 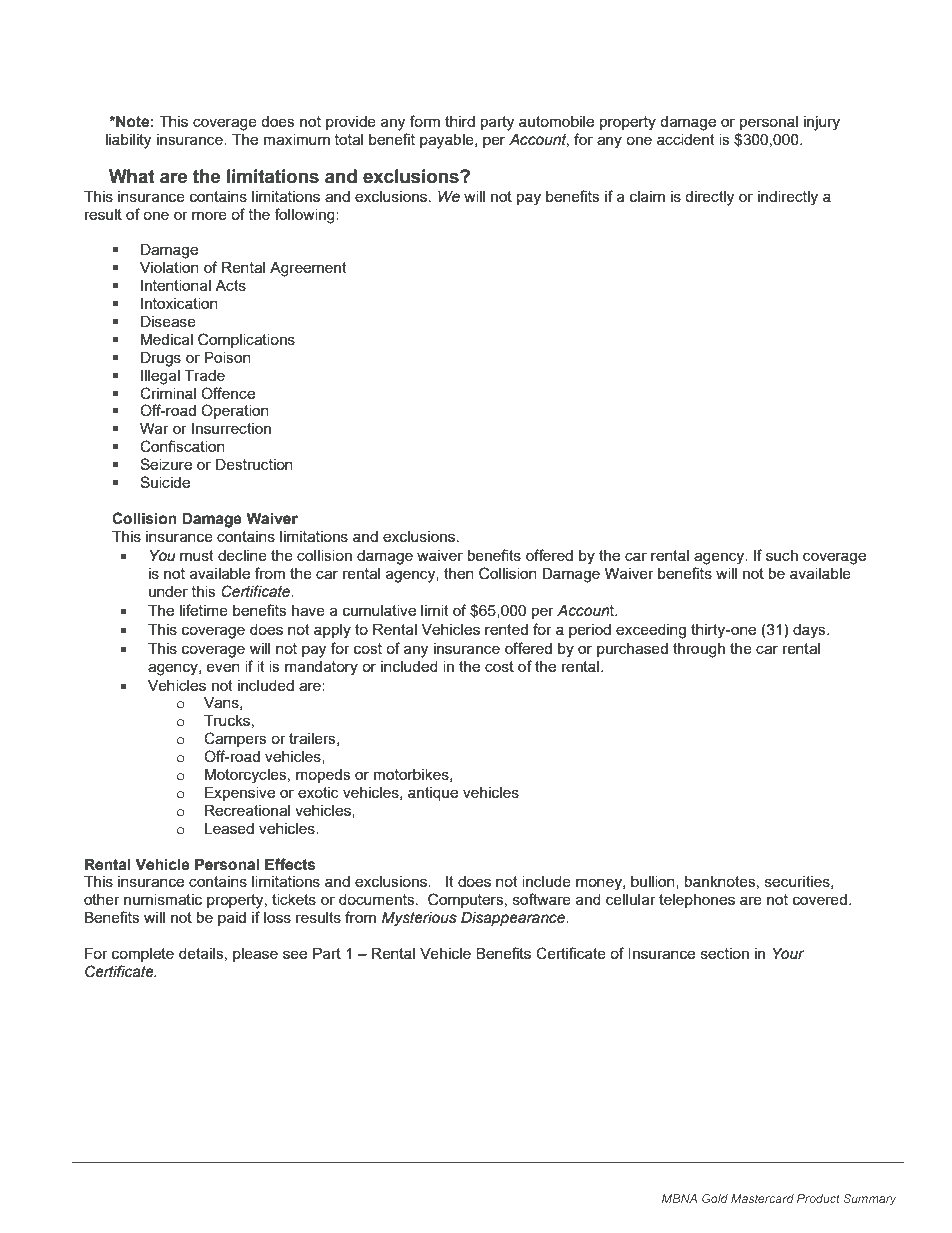 What do you see at coordinates (128, 141) in the page?
I see `liability` at bounding box center [128, 141].
